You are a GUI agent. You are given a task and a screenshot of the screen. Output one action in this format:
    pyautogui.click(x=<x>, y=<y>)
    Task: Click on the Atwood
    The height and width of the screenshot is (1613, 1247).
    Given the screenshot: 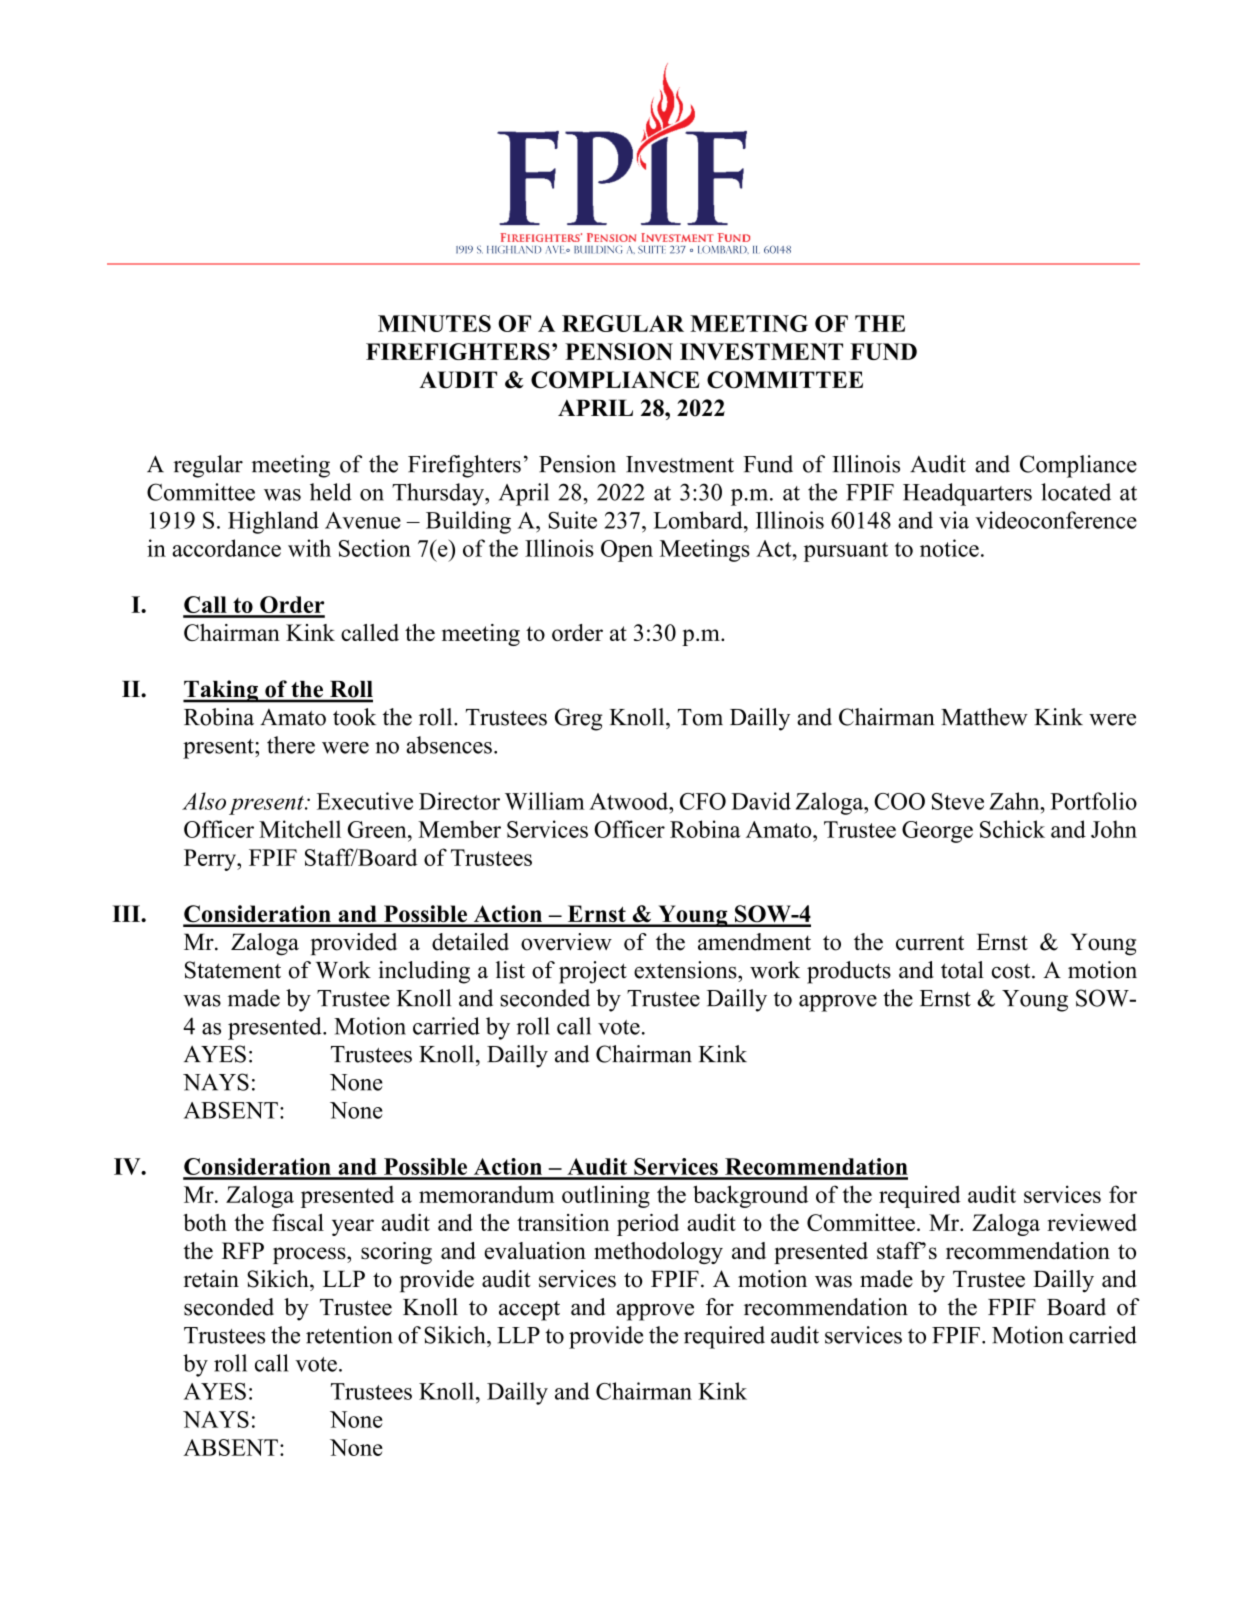 What is the action you would take?
    pyautogui.click(x=630, y=801)
